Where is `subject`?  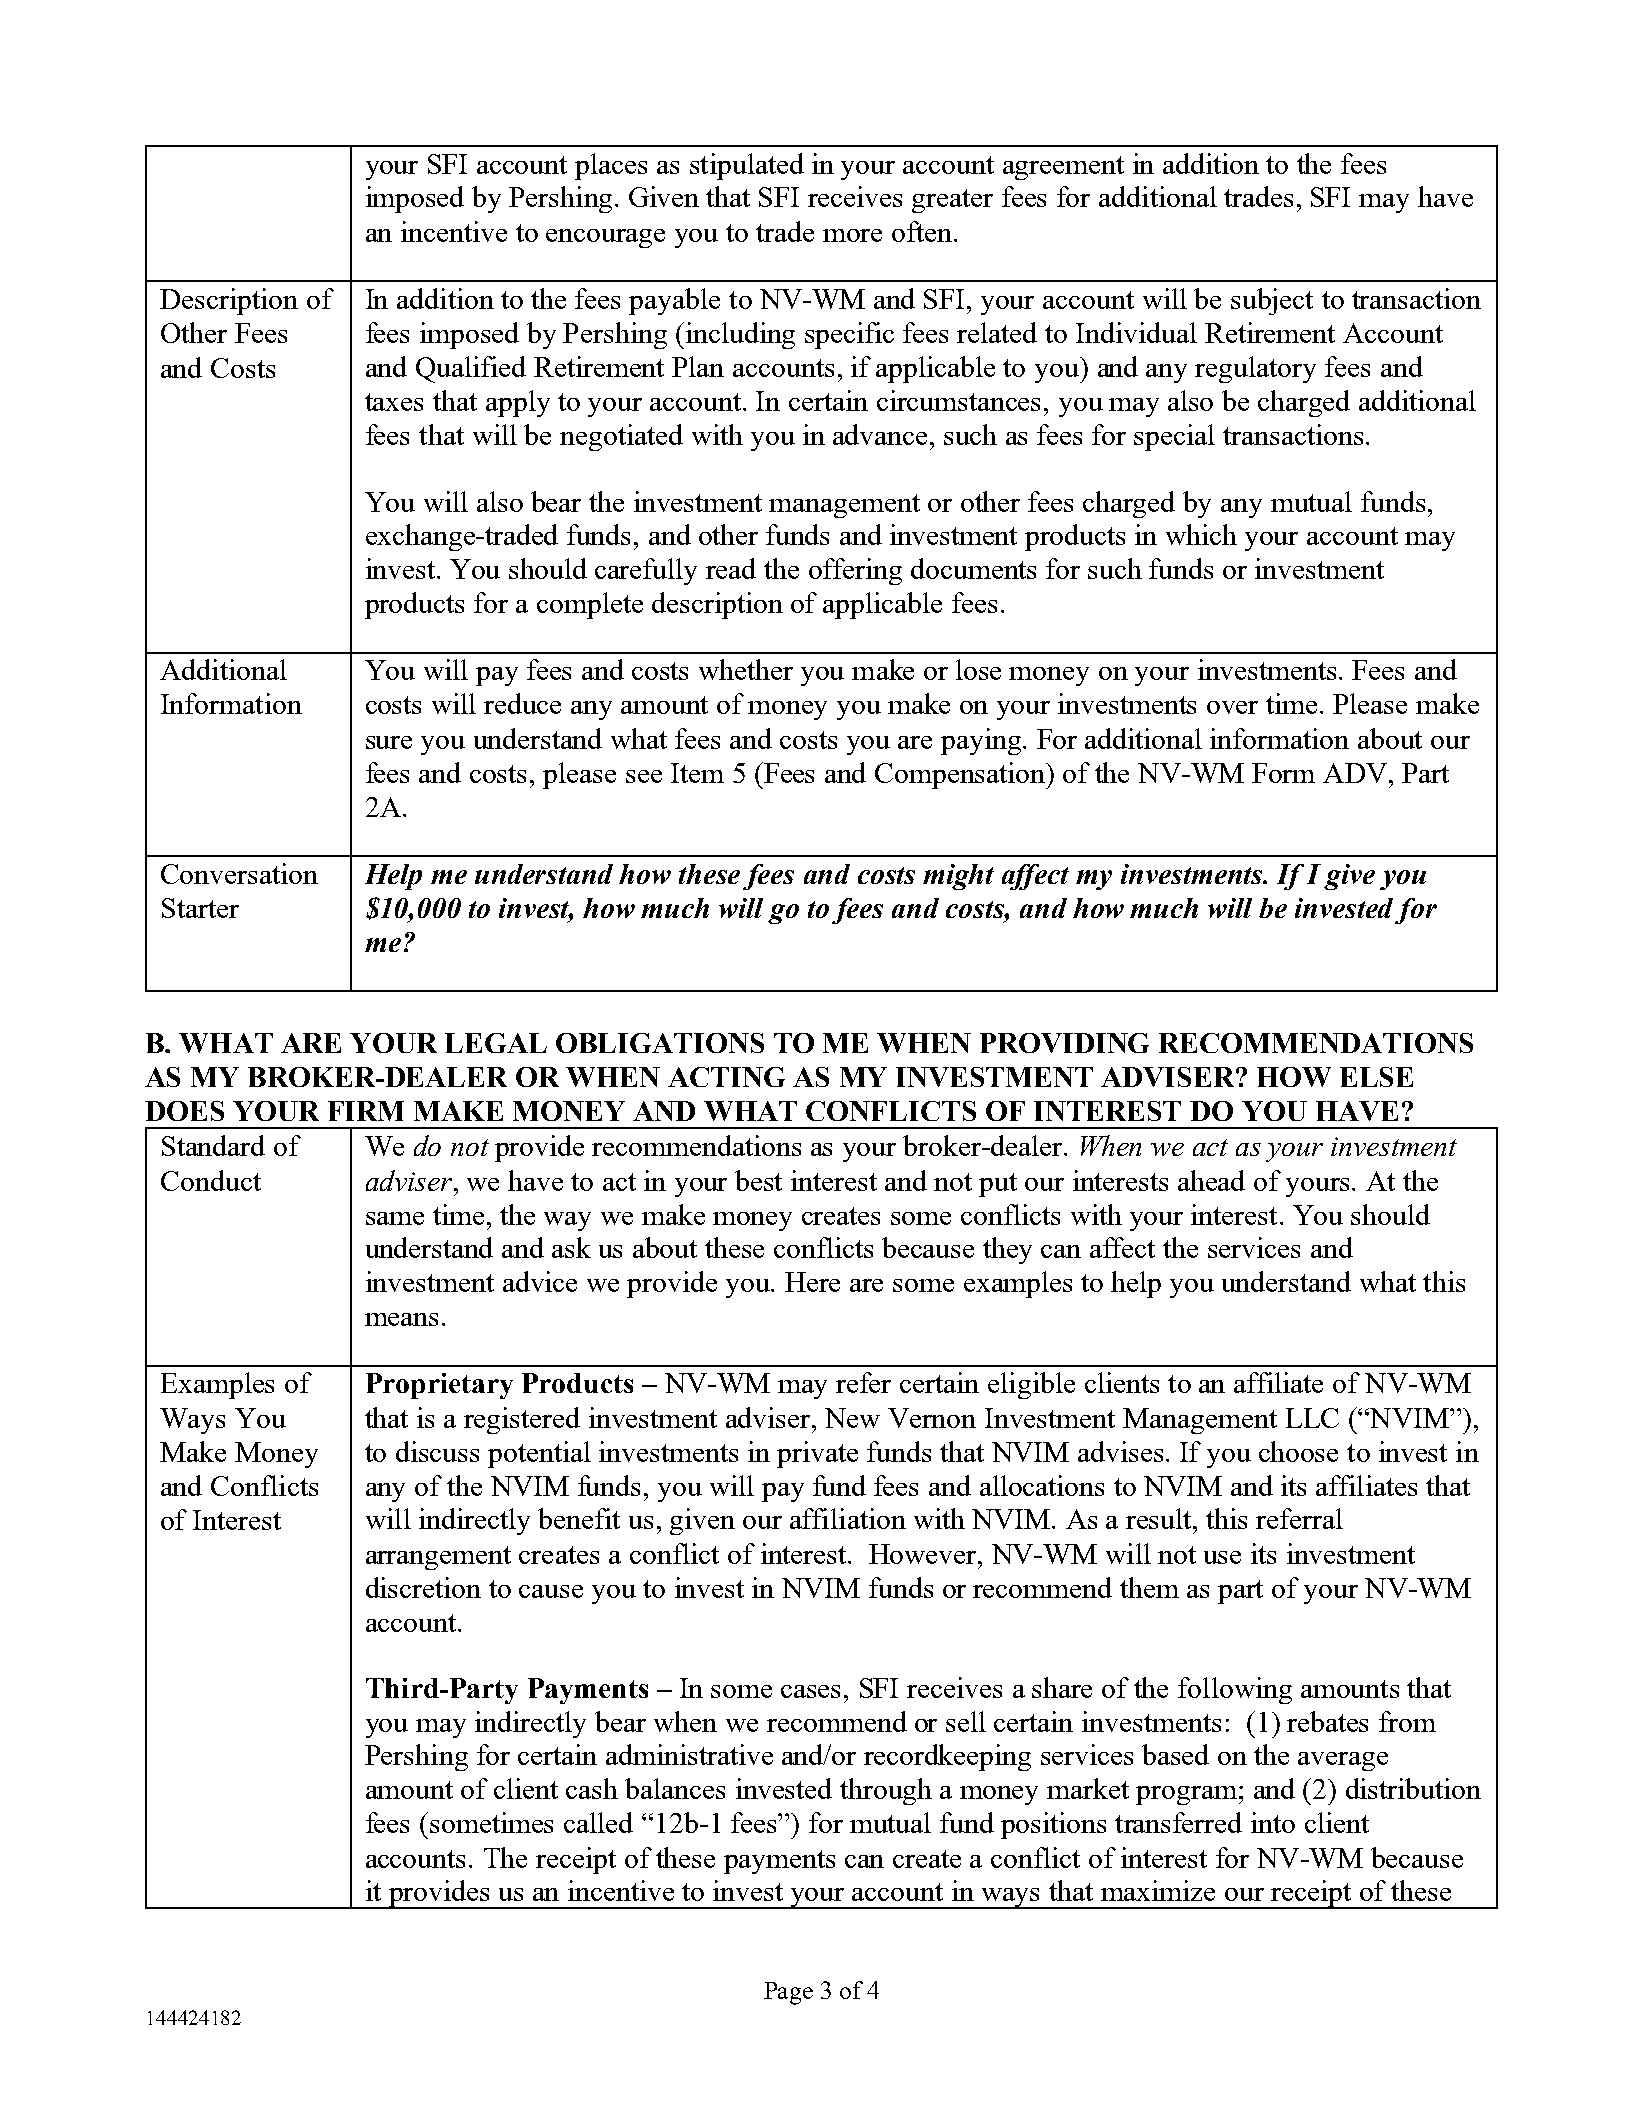
subject is located at coordinates (1272, 301).
